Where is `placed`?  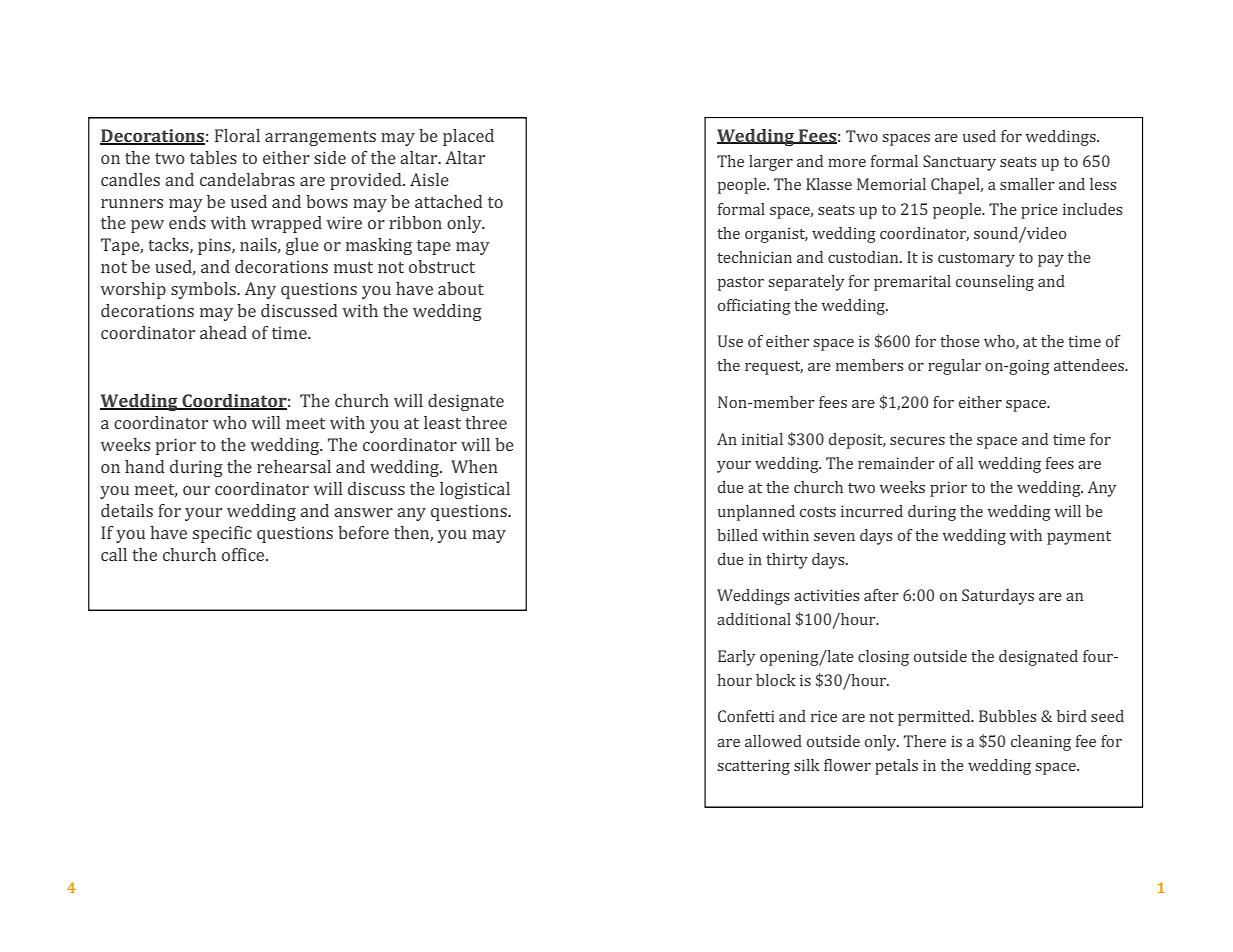 placed is located at coordinates (468, 137).
